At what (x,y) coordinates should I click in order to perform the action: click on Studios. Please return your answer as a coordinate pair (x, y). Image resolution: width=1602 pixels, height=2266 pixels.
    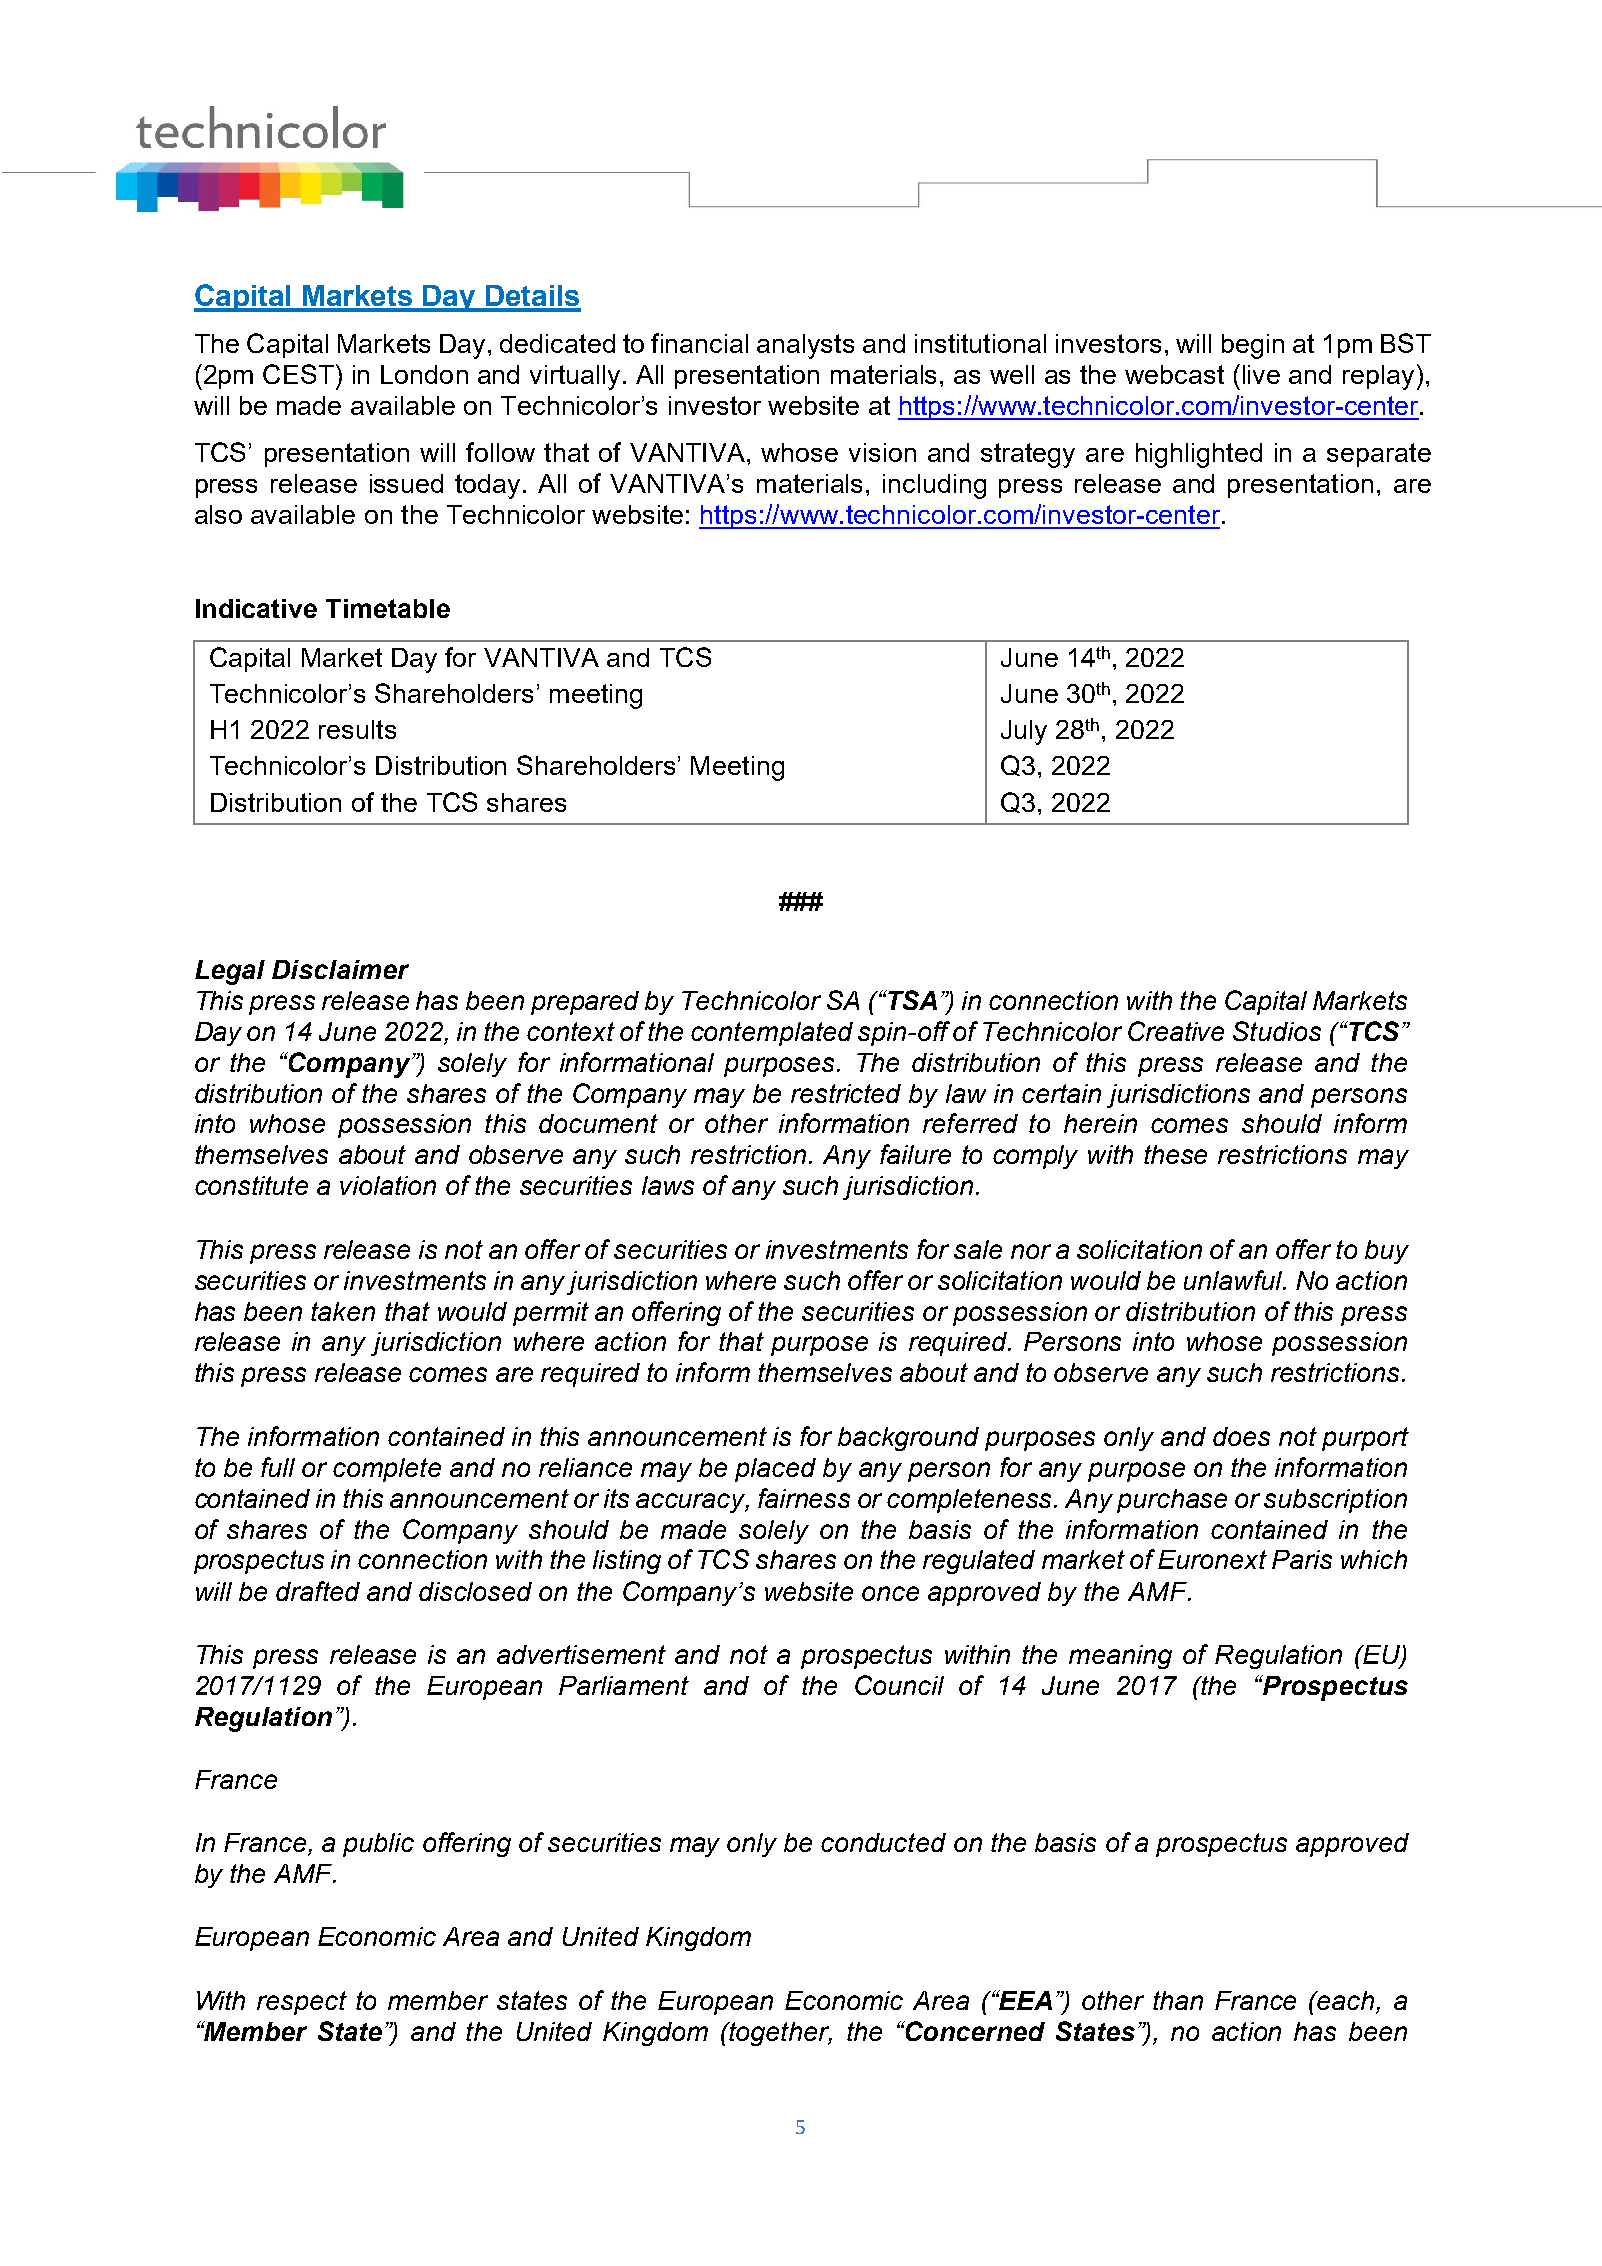
    Looking at the image, I should click on (1277, 1031).
